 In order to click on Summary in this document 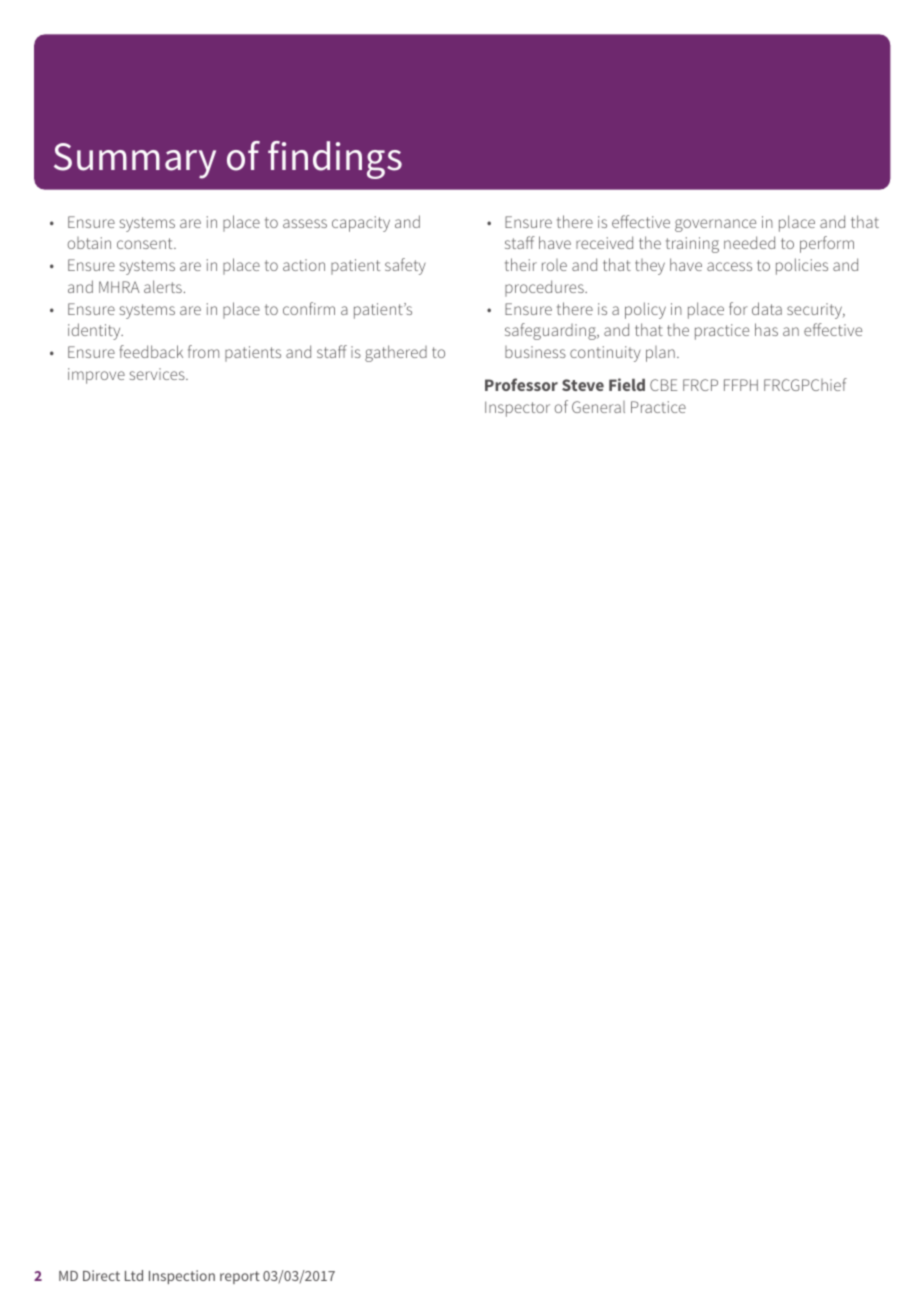, I will do `click(135, 161)`.
